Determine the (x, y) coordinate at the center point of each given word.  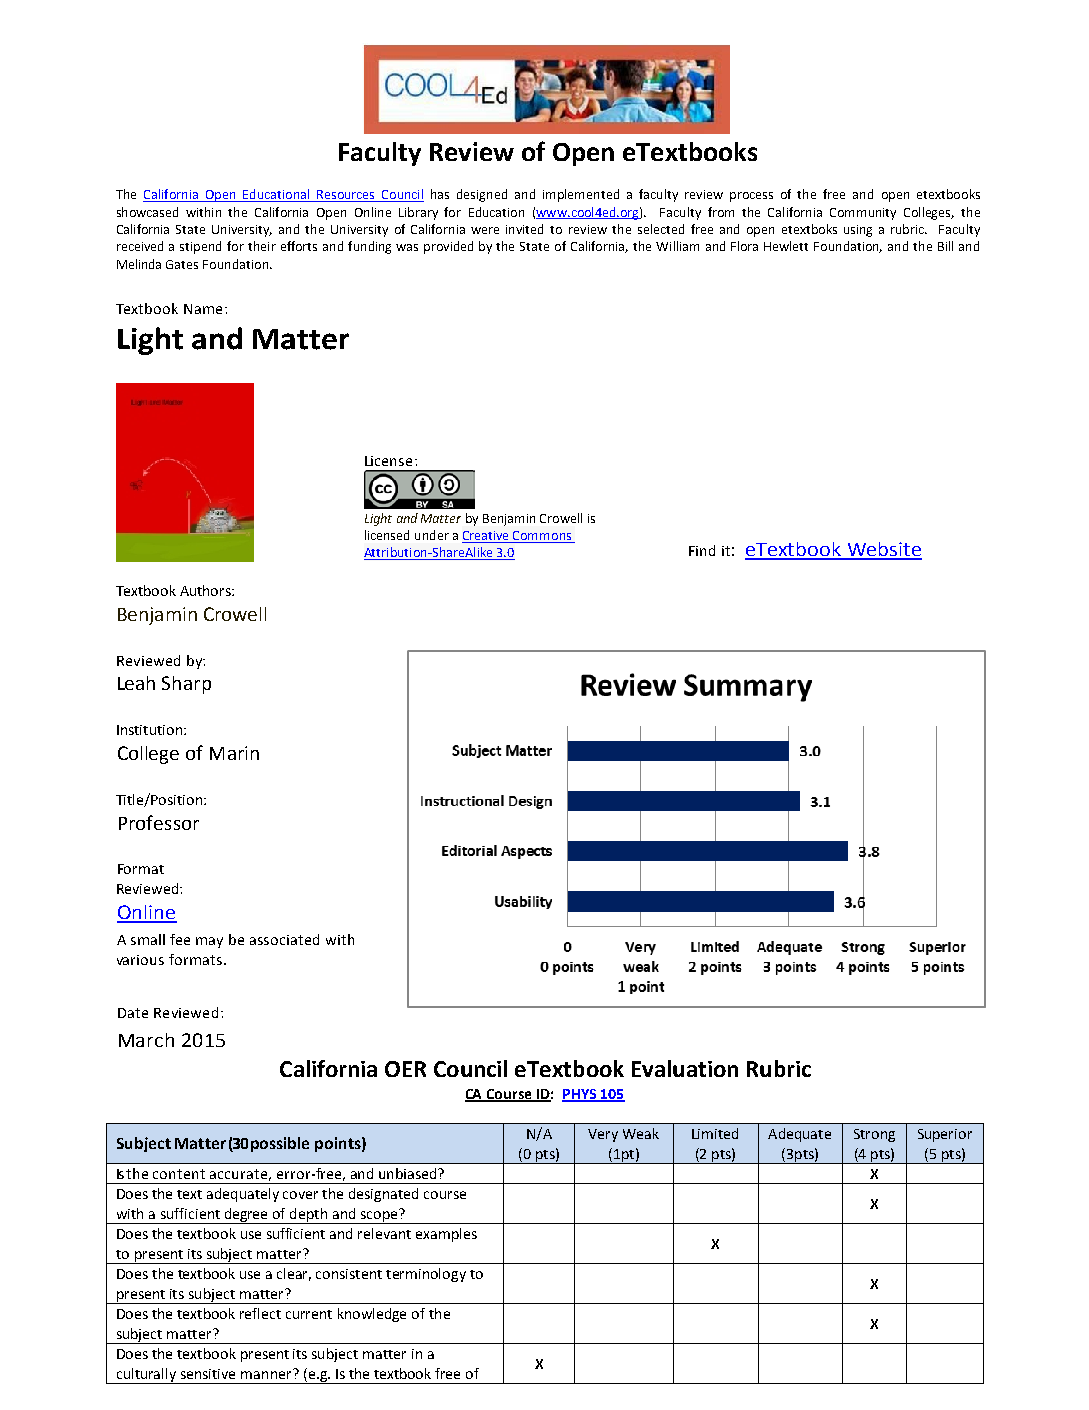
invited (524, 229)
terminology (426, 1275)
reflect (260, 1313)
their (262, 246)
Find (702, 550)
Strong (874, 1135)
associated (284, 939)
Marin (234, 753)
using (858, 231)
